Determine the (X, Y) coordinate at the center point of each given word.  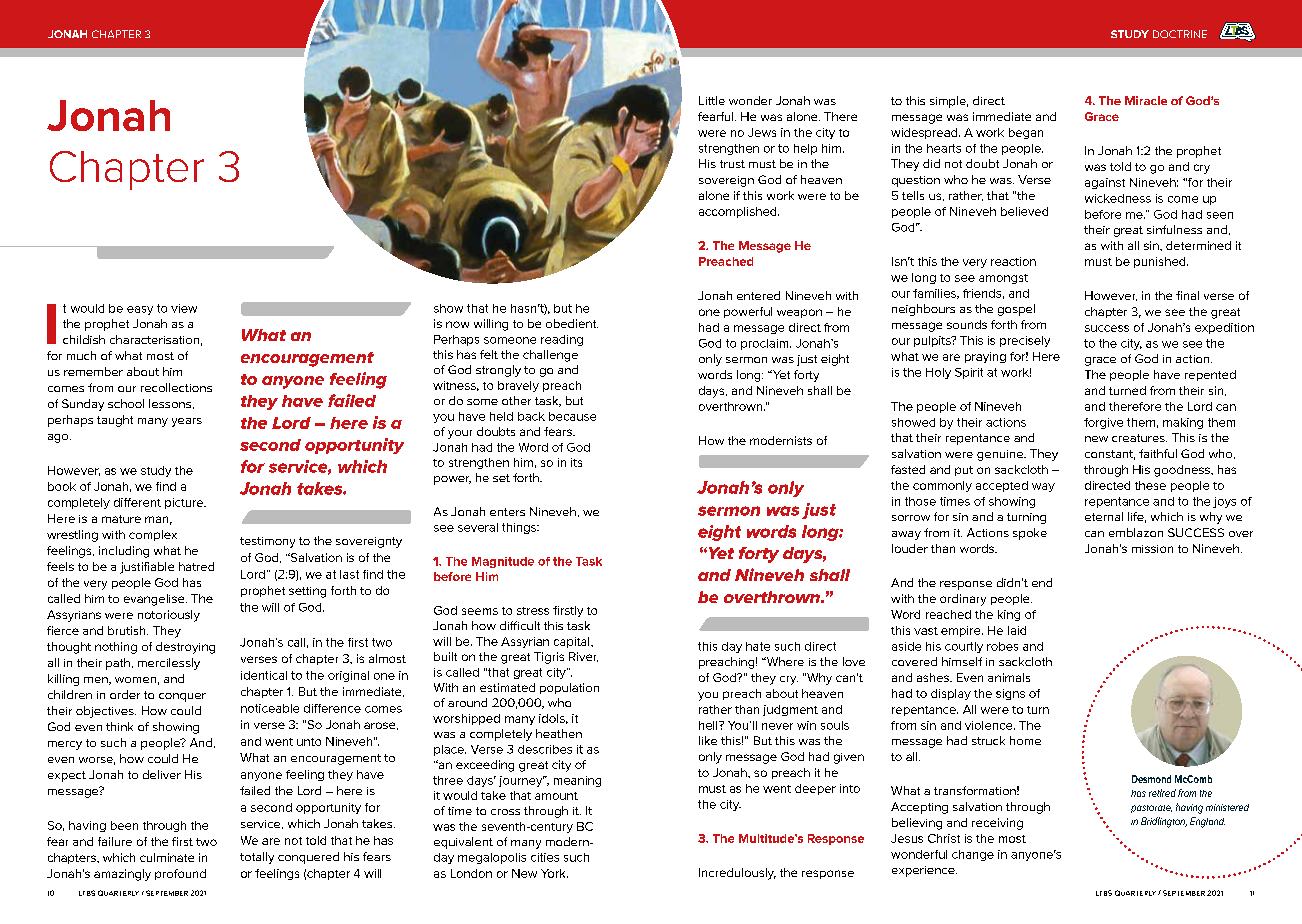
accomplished (739, 212)
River (583, 657)
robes (1002, 646)
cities (545, 857)
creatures (1139, 438)
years (187, 422)
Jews (762, 132)
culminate (167, 857)
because (572, 416)
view (184, 308)
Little (712, 100)
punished (1161, 262)
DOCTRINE (1180, 34)
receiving (997, 824)
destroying (185, 648)
